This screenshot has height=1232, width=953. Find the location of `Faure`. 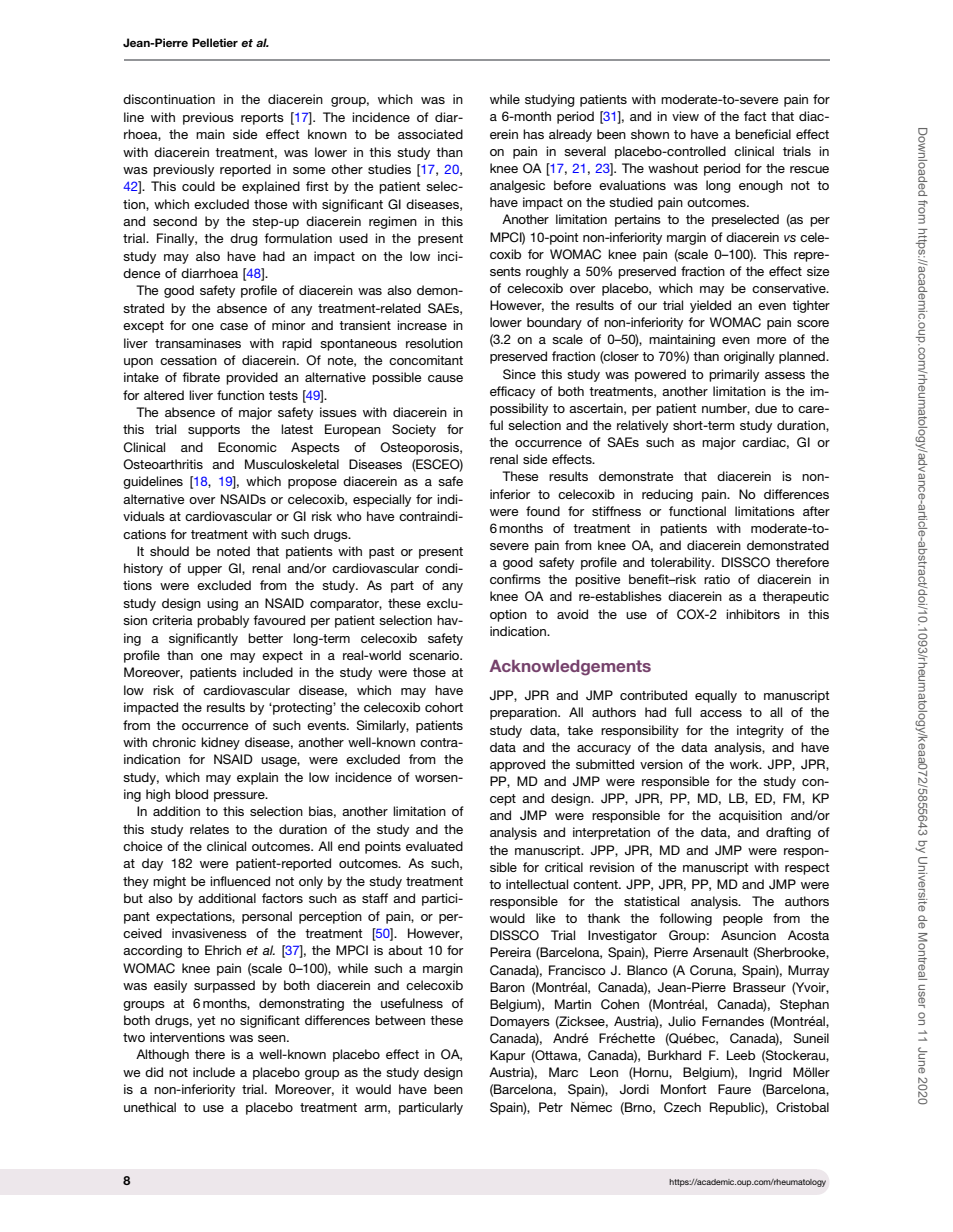

Faure is located at coordinates (734, 1089).
